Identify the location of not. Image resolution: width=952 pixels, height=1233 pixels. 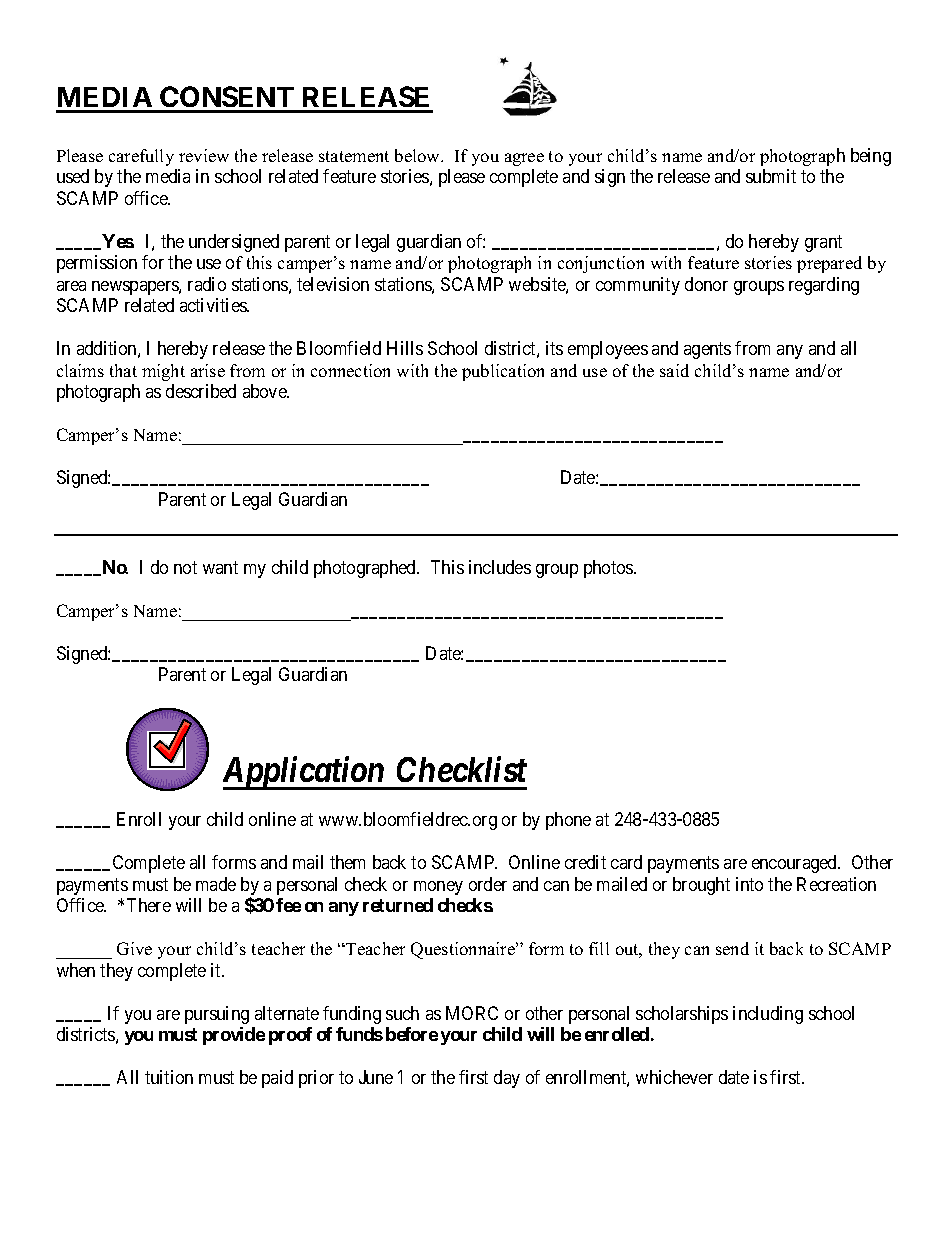
(185, 567).
